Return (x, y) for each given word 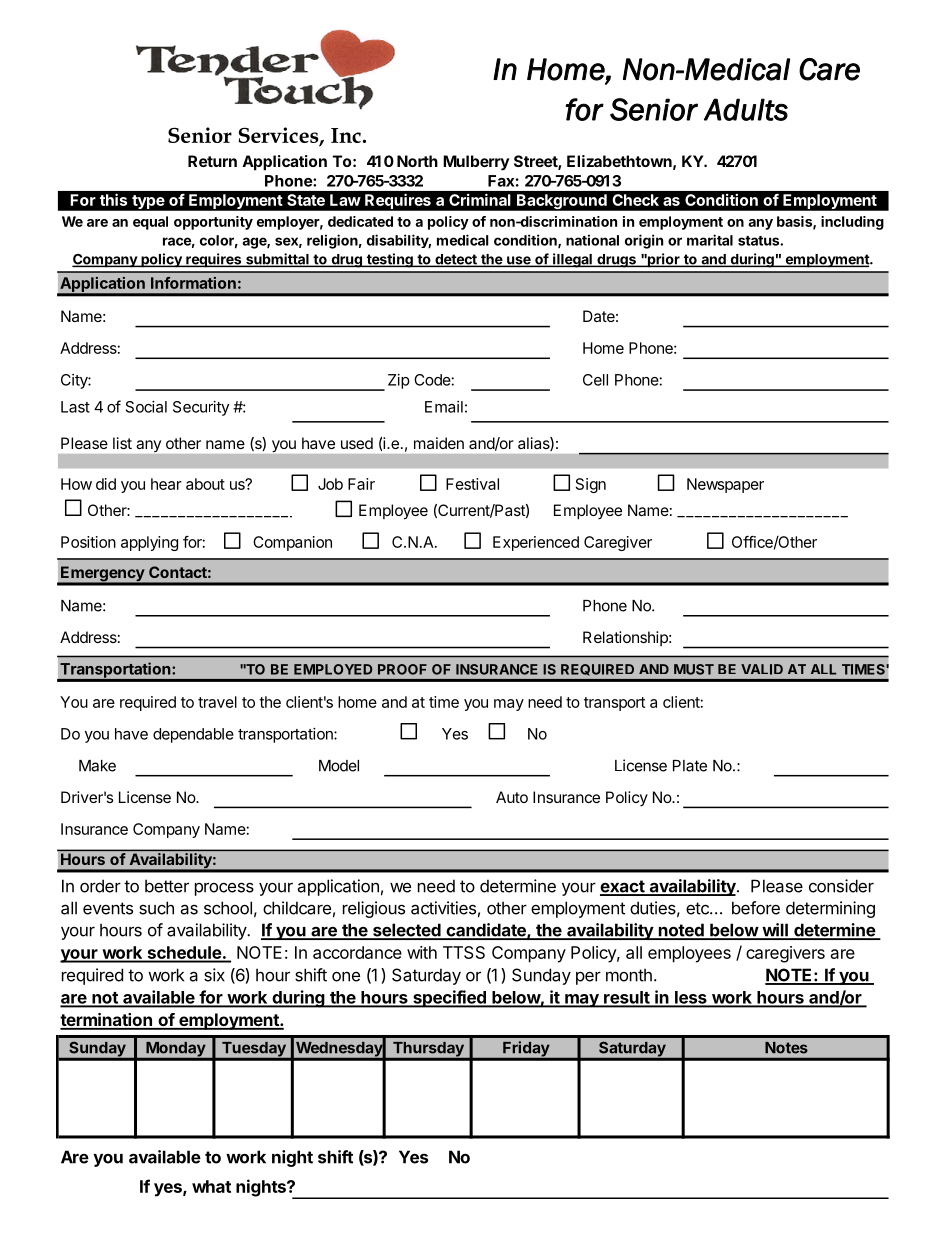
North (417, 161)
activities (443, 908)
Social (146, 407)
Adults (746, 109)
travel (217, 702)
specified (449, 999)
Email (444, 407)
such (156, 908)
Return (212, 161)
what (211, 1186)
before (756, 908)
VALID (762, 669)
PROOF (402, 669)
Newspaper (725, 485)
